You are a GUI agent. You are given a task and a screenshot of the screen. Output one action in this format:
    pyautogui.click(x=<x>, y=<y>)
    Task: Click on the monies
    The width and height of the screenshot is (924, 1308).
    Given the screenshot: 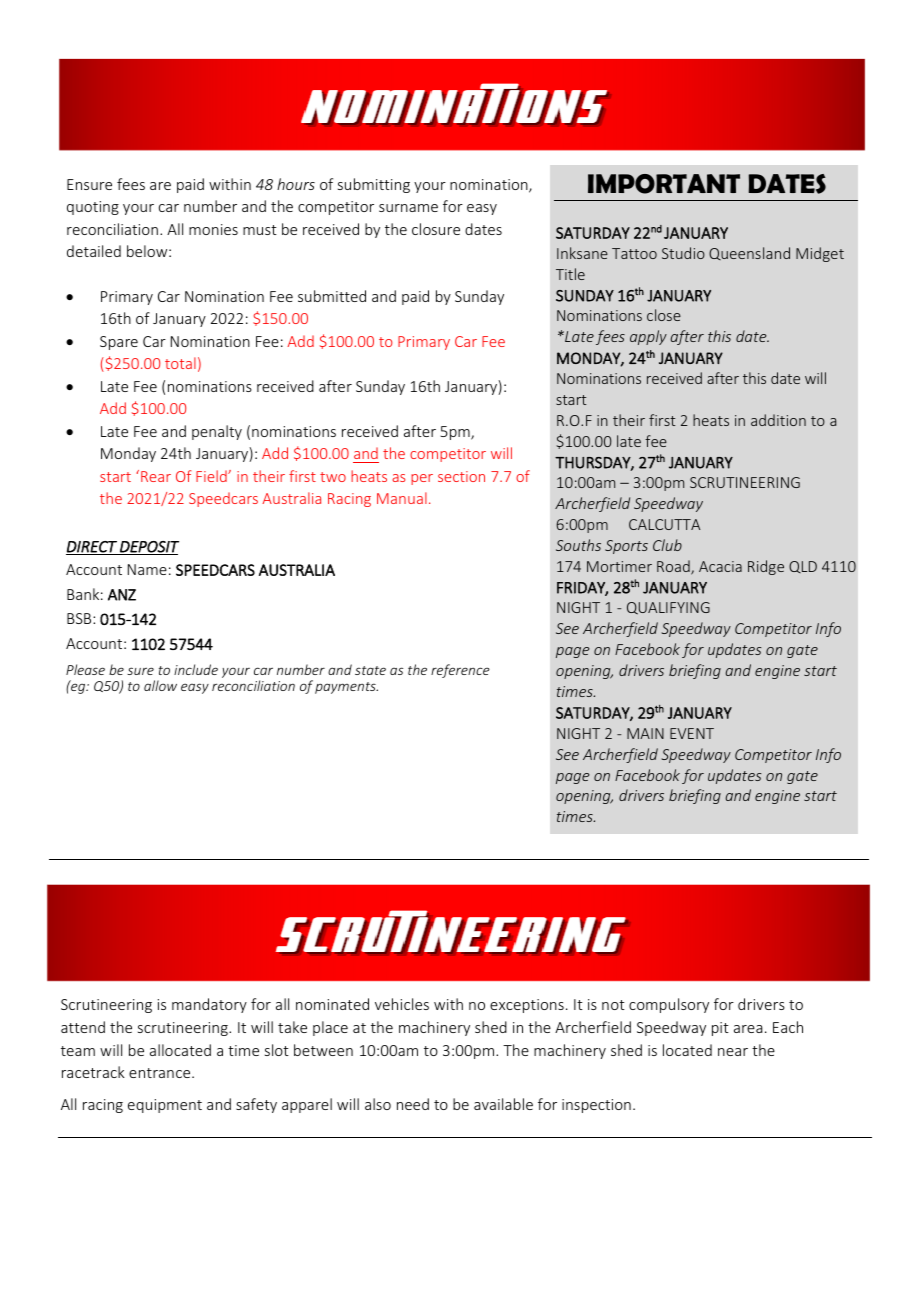 What is the action you would take?
    pyautogui.click(x=213, y=229)
